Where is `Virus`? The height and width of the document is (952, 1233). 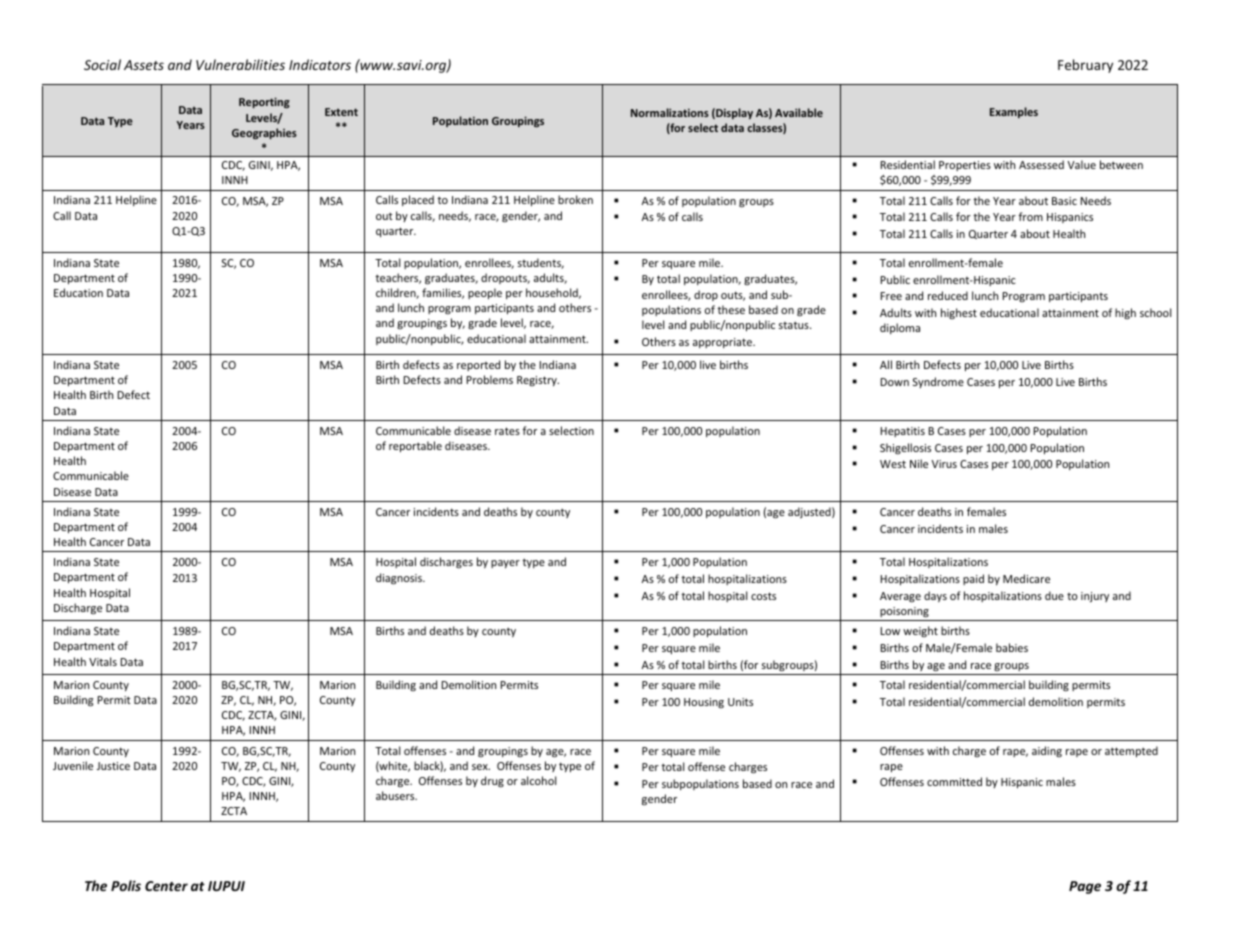 Virus is located at coordinates (944, 464).
